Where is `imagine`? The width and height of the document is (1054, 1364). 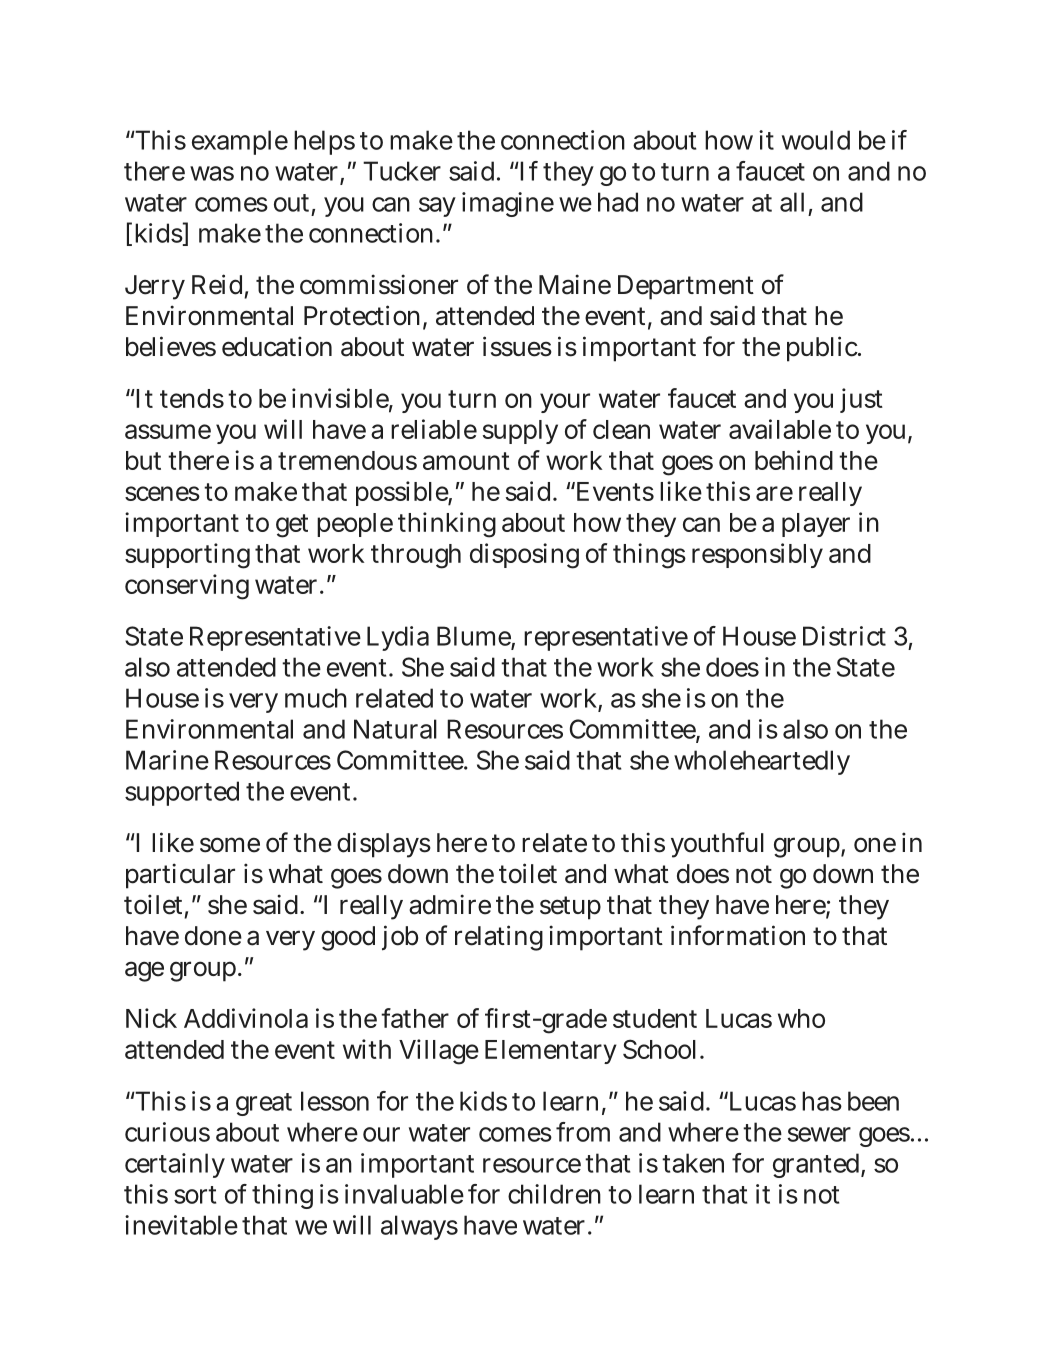
imagine is located at coordinates (508, 204).
